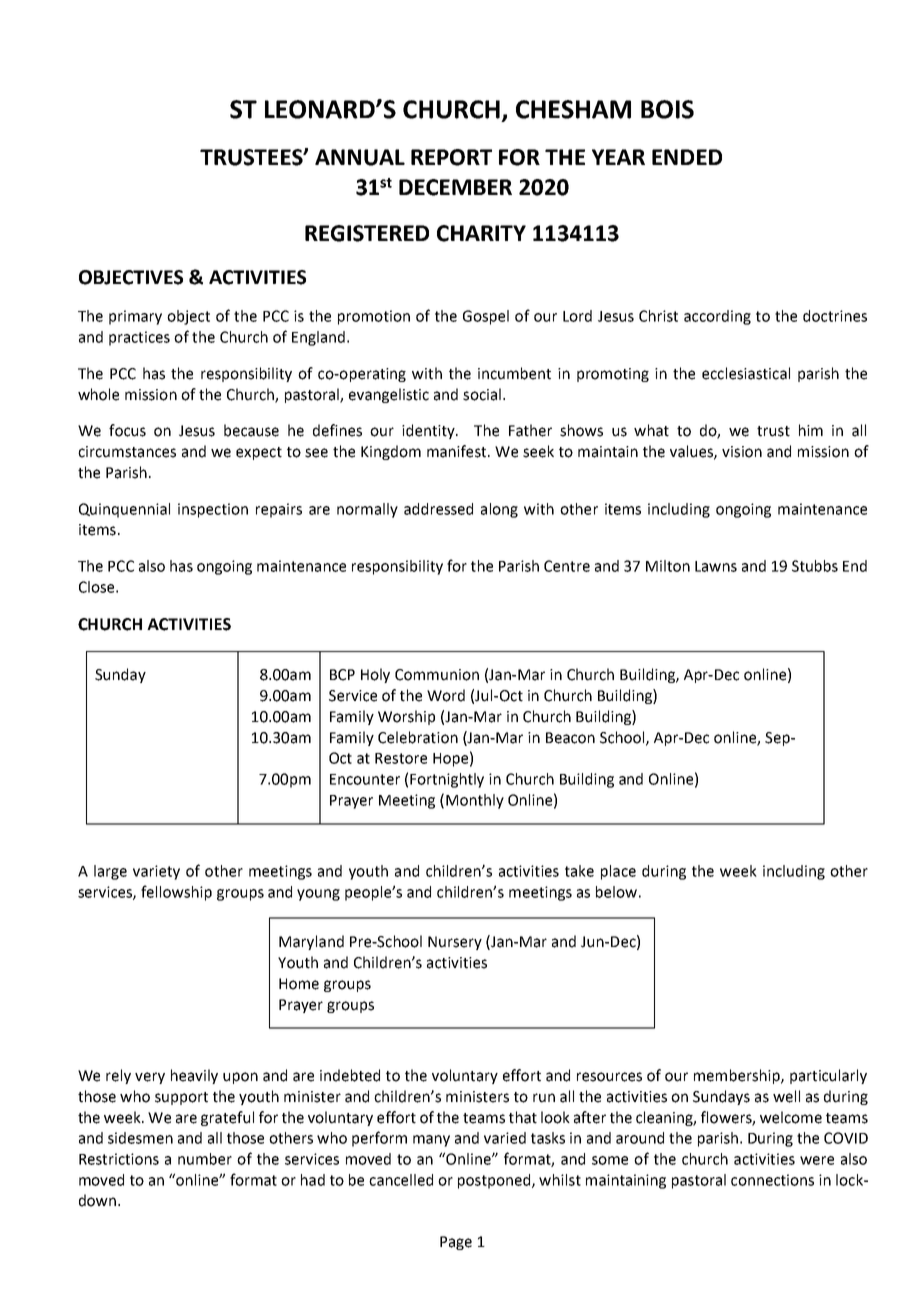  Describe the element at coordinates (205, 1159) in the image. I see `number` at that location.
